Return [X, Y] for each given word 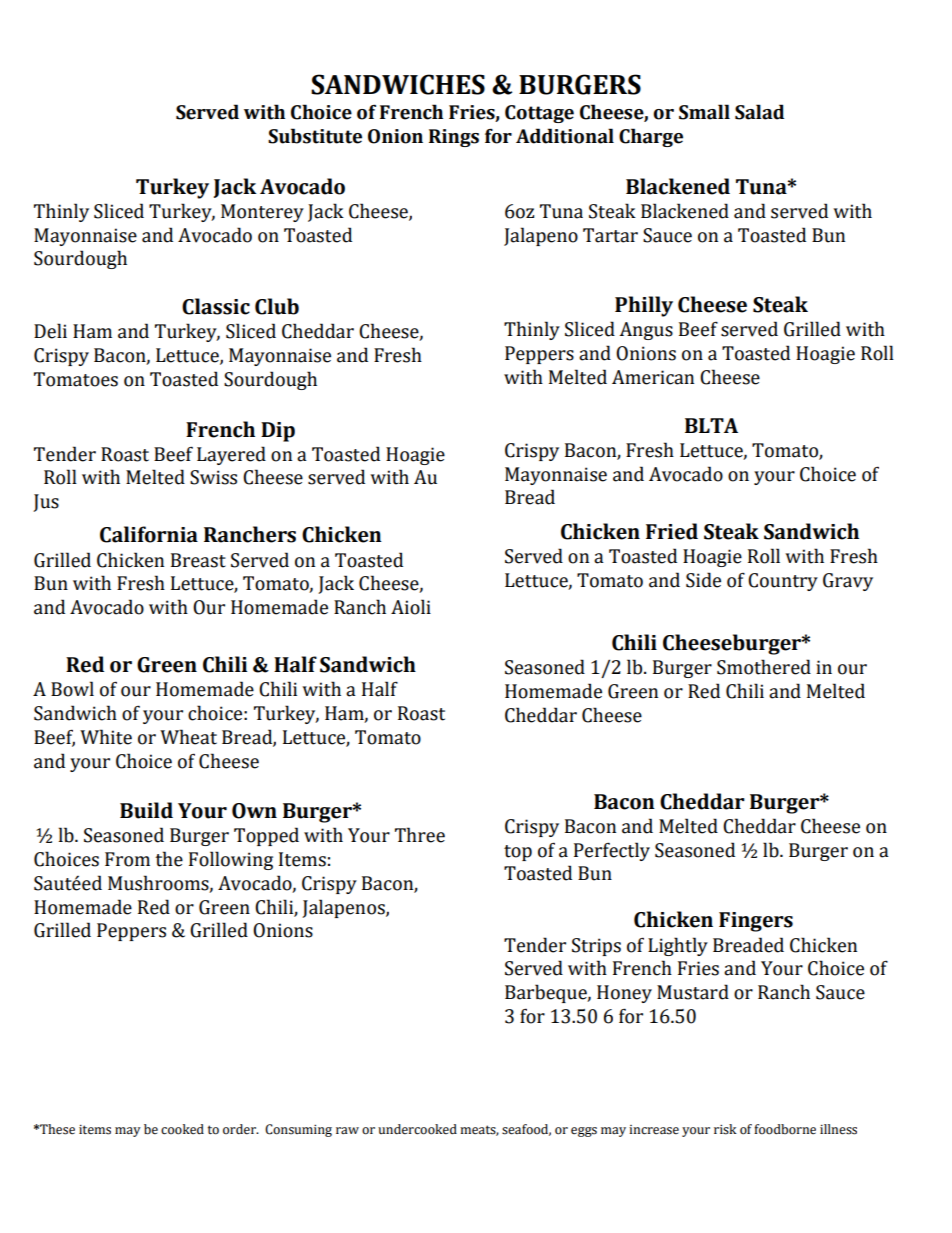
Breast [198, 560]
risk [725, 1129]
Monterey [262, 213]
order [241, 1129]
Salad [759, 112]
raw [347, 1130]
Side [703, 580]
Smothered [764, 667]
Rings [454, 138]
